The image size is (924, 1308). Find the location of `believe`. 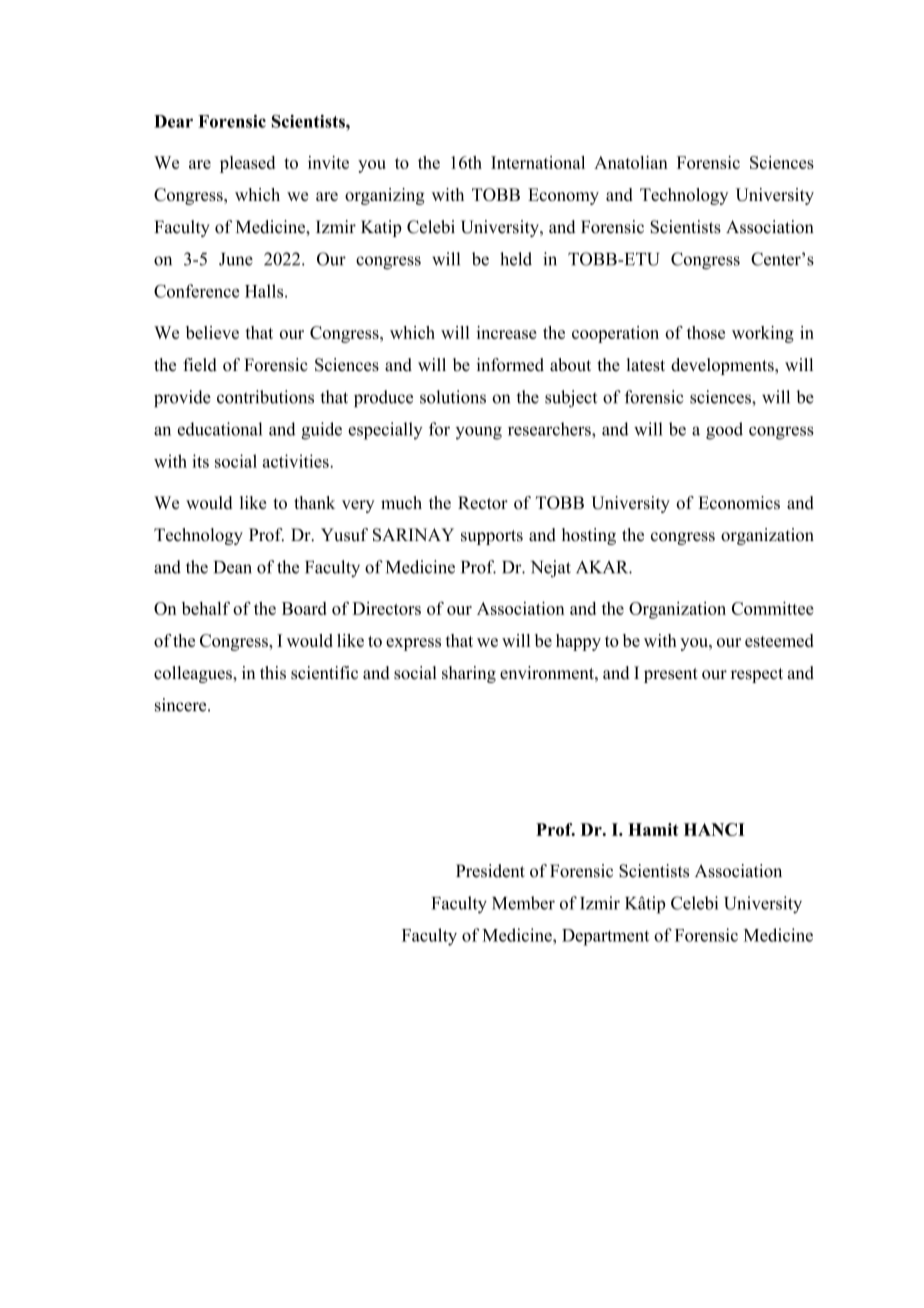

believe is located at coordinates (212, 332).
